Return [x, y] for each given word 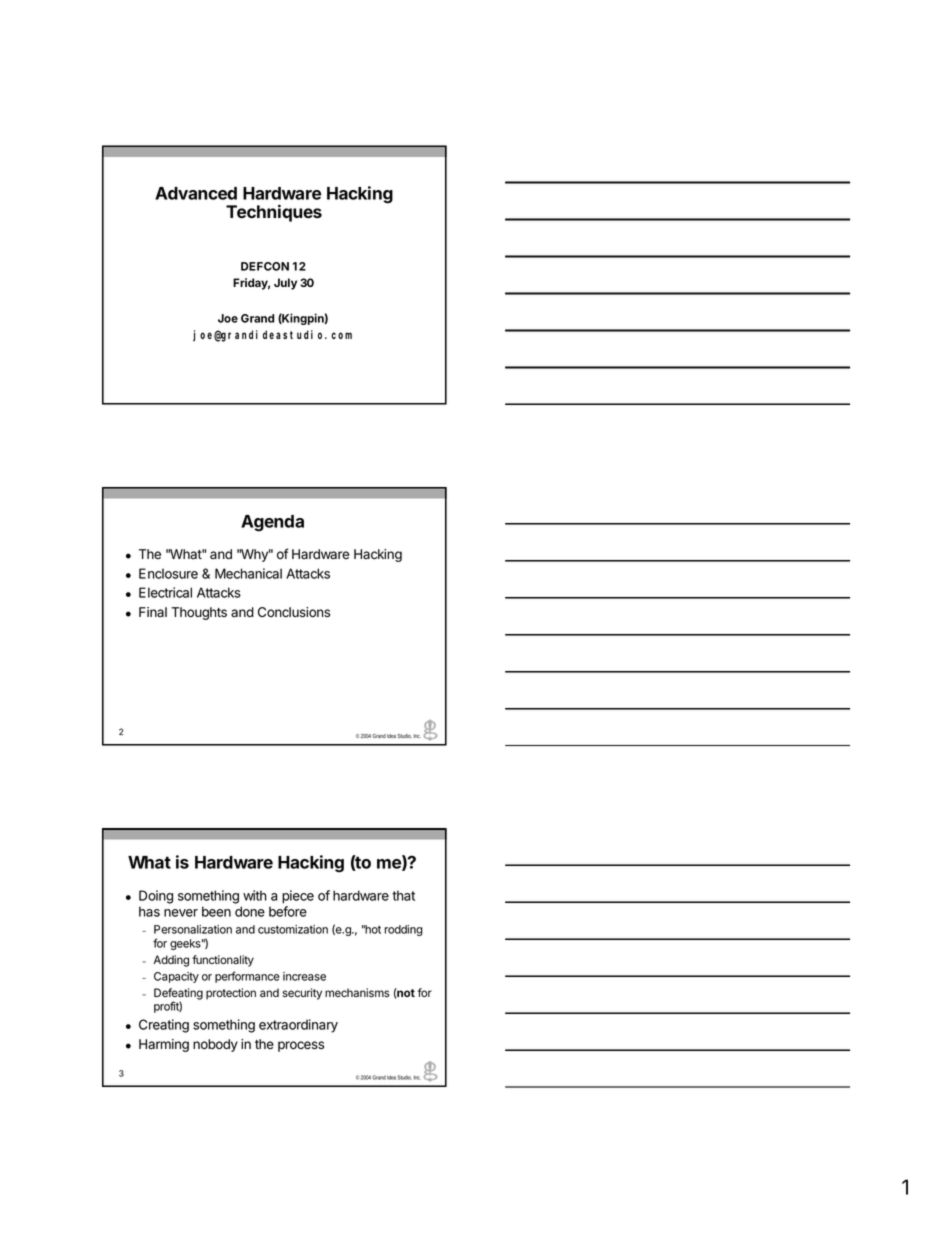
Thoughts [199, 613]
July [285, 284]
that [403, 895]
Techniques [274, 213]
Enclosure [168, 573]
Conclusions [294, 612]
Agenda [272, 523]
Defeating [178, 995]
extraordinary [298, 1026]
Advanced [196, 193]
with [255, 895]
